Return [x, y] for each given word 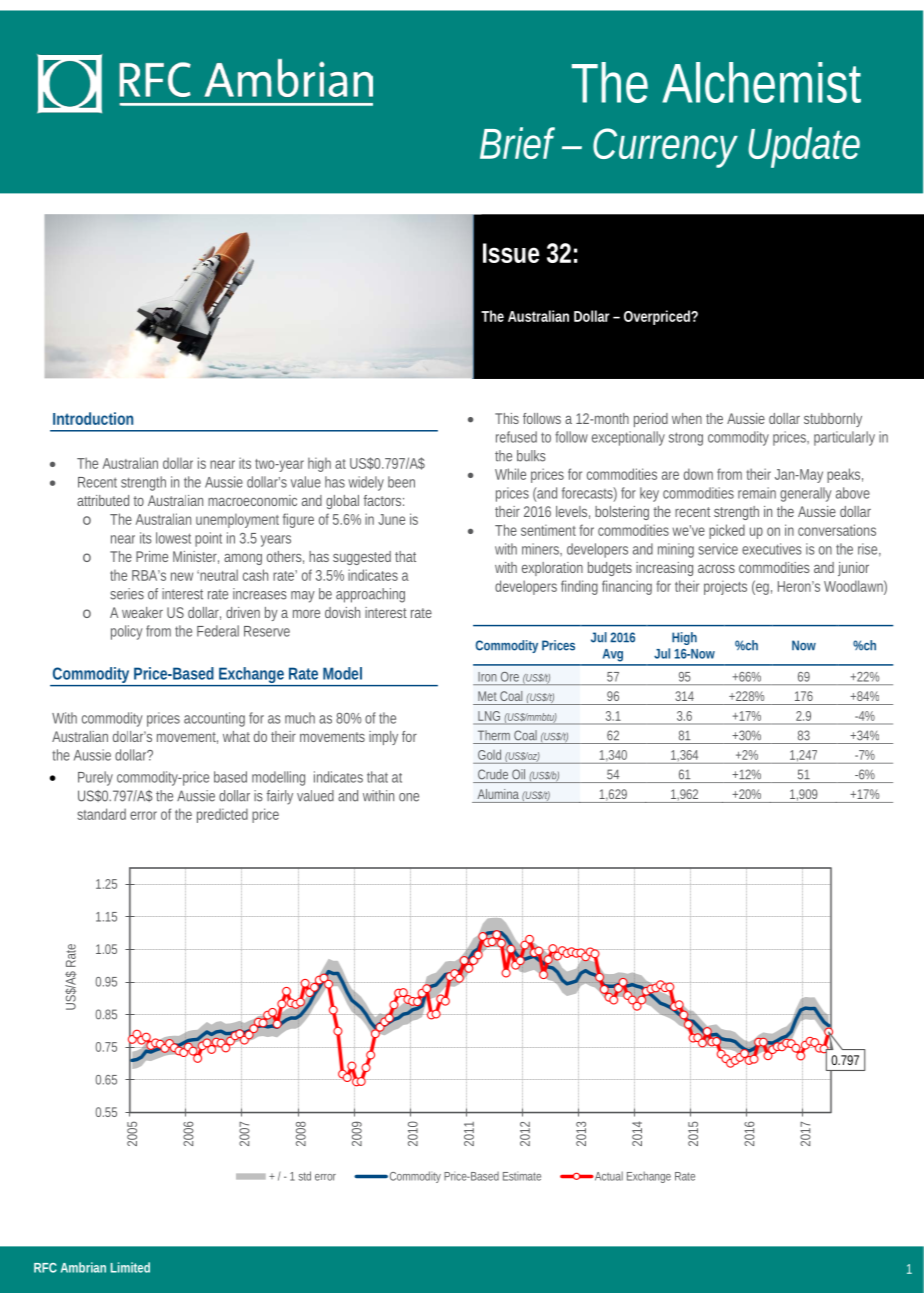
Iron [487, 677]
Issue [511, 253]
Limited [130, 1267]
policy [127, 632]
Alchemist [761, 82]
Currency [665, 148]
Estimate [522, 1176]
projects [725, 587]
